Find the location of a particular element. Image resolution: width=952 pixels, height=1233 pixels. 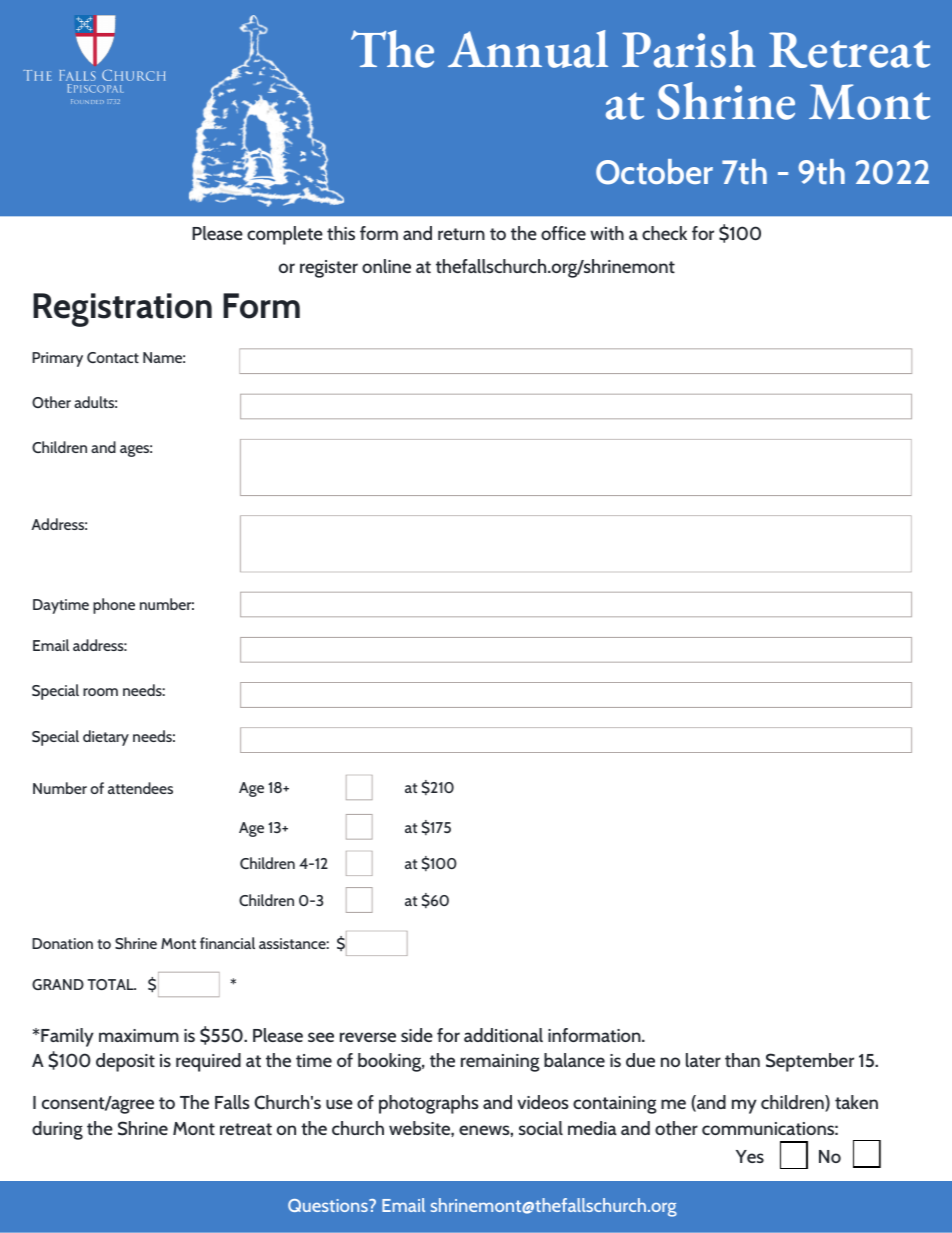

complete is located at coordinates (285, 235).
